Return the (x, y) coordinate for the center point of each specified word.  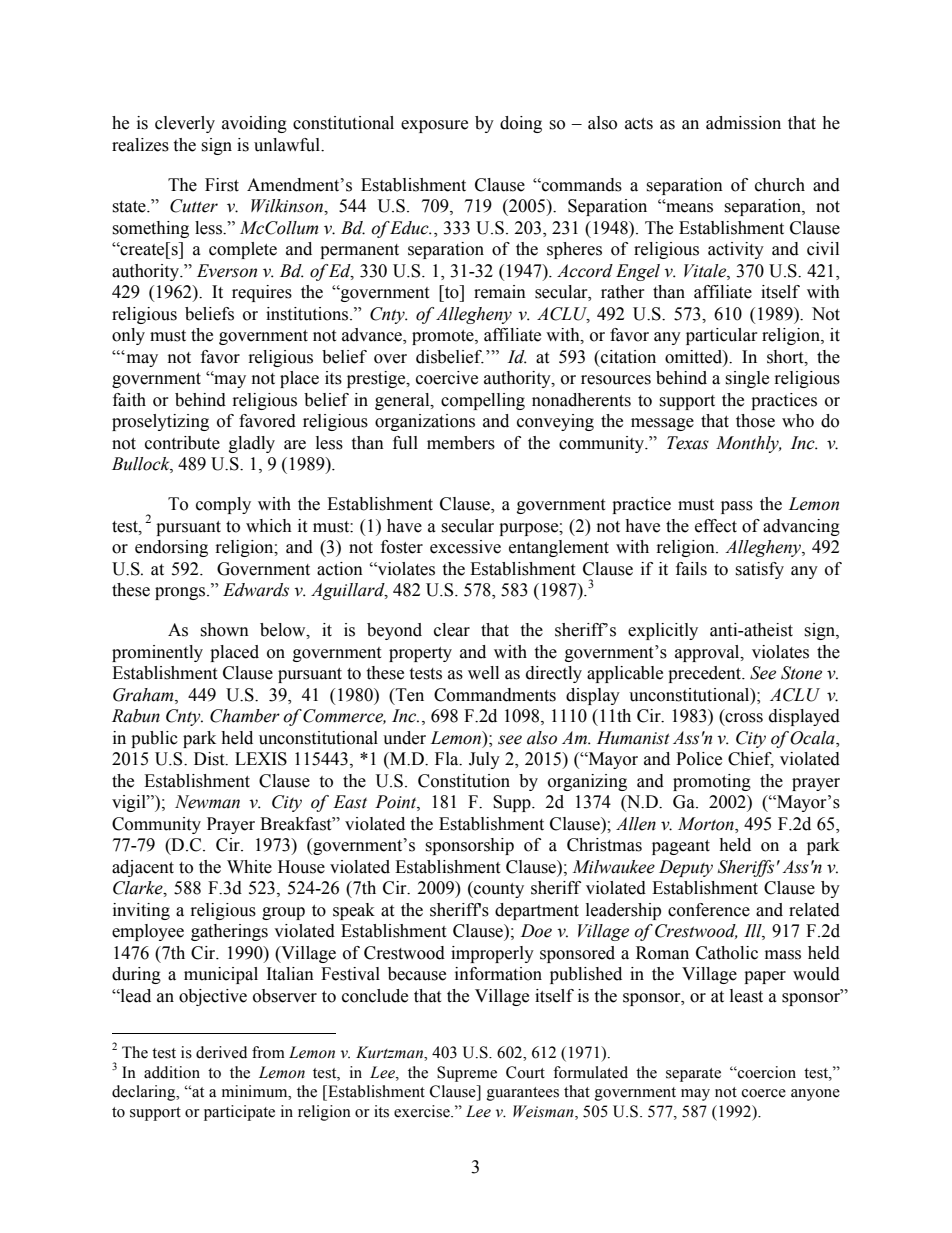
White (249, 867)
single (747, 379)
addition (172, 1072)
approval (708, 653)
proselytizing (160, 422)
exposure (434, 126)
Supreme (467, 1074)
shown (224, 630)
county (498, 889)
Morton (707, 825)
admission (743, 123)
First (222, 185)
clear (452, 630)
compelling (483, 401)
